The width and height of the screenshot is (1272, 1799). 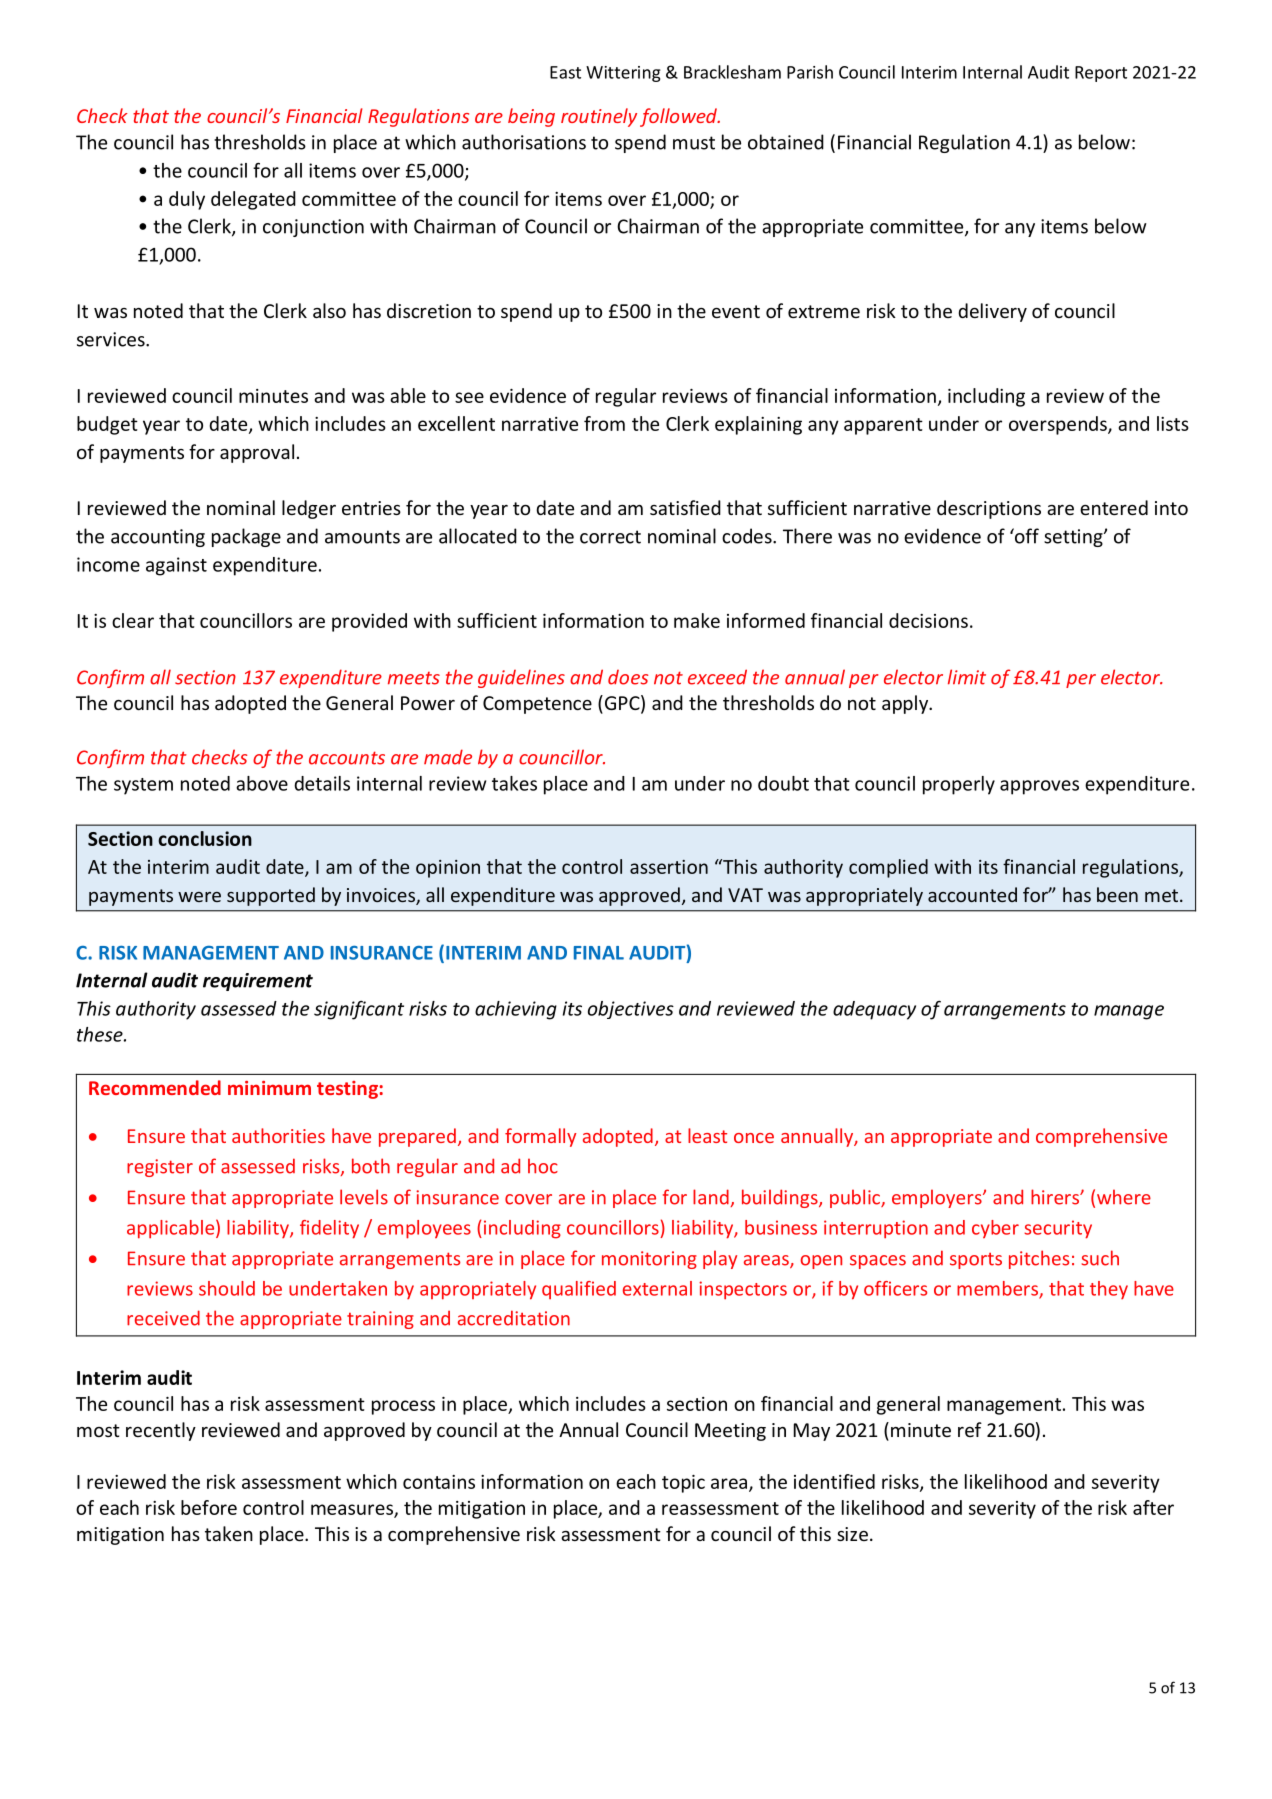 I want to click on setting, so click(x=1074, y=538).
